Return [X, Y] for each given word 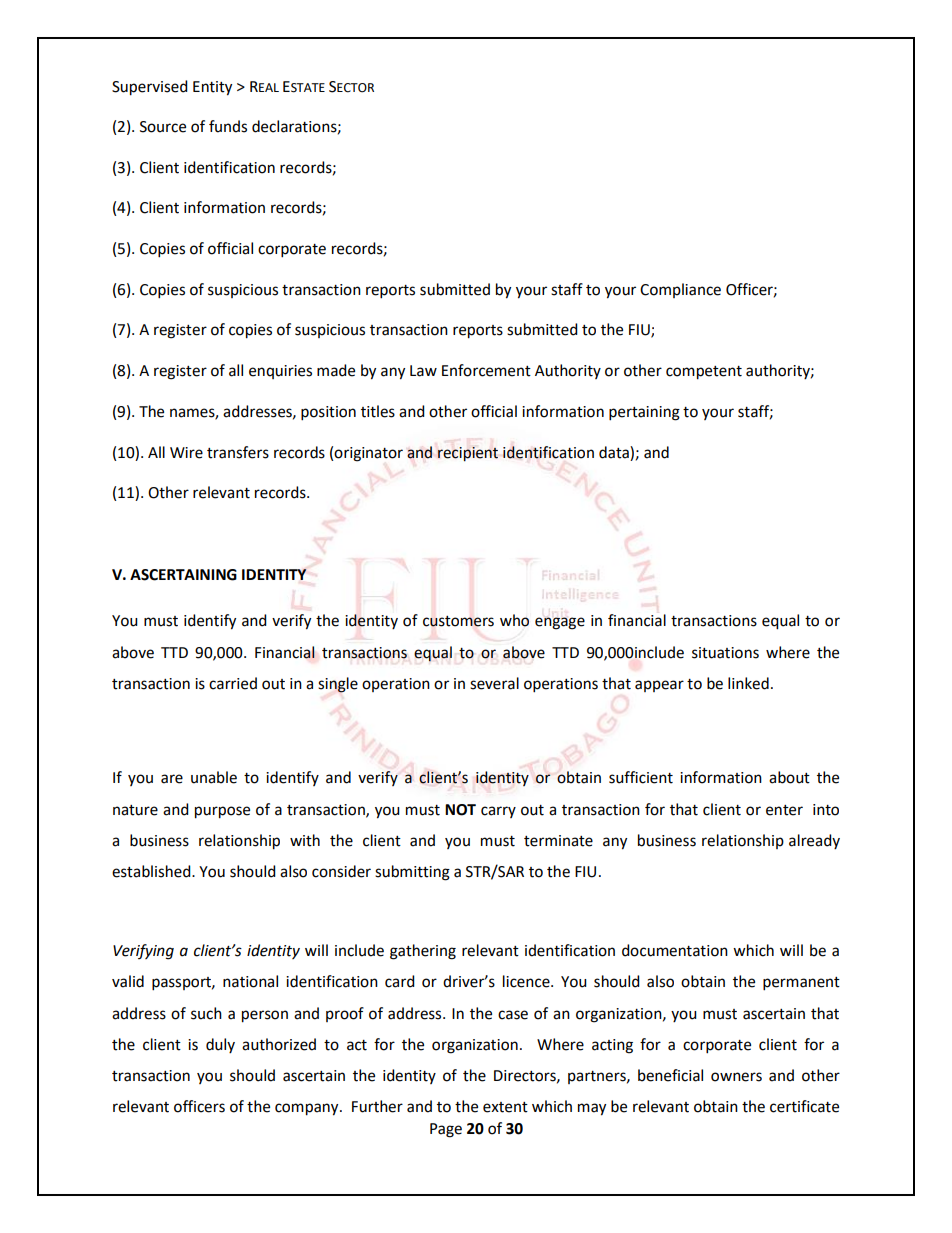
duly [220, 1045]
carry [498, 812]
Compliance [680, 290]
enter [784, 810]
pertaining [644, 413]
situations [725, 653]
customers [458, 621]
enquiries [280, 372]
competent [704, 373]
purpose [222, 812]
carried [233, 683]
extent [505, 1107]
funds [228, 126]
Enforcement [486, 370]
